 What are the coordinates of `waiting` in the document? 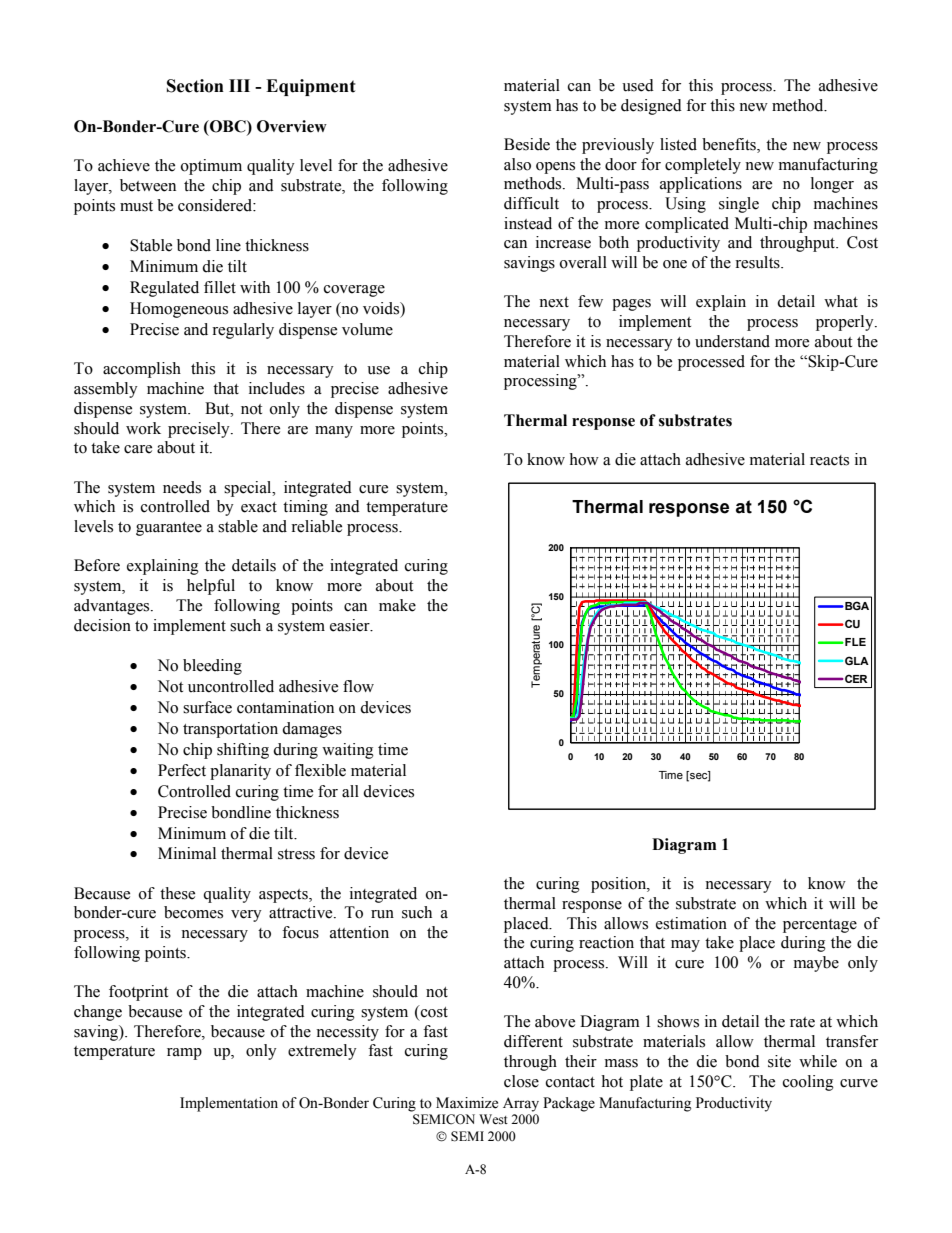 It's located at (348, 751).
